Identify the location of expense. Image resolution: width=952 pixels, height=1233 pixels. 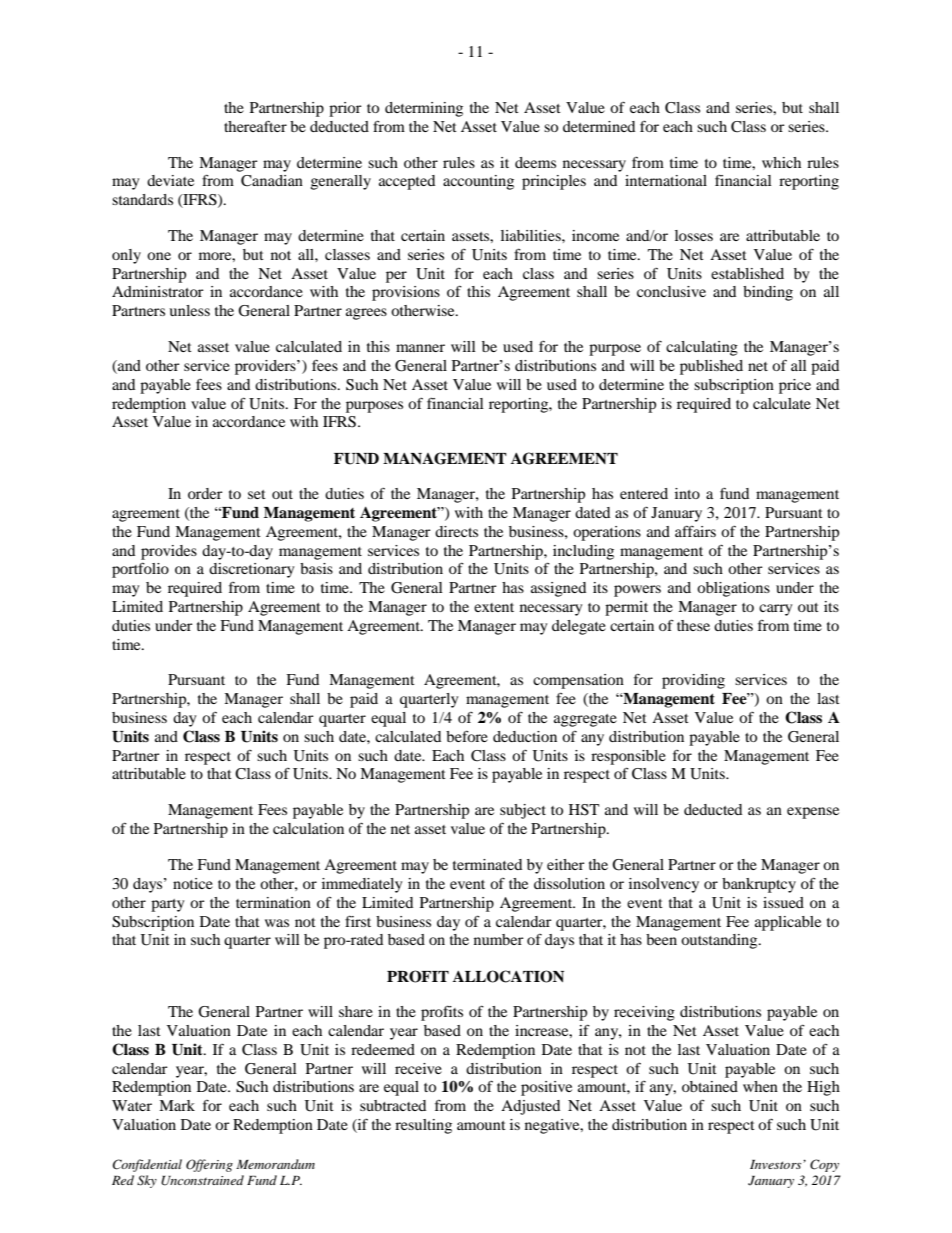
(813, 813).
